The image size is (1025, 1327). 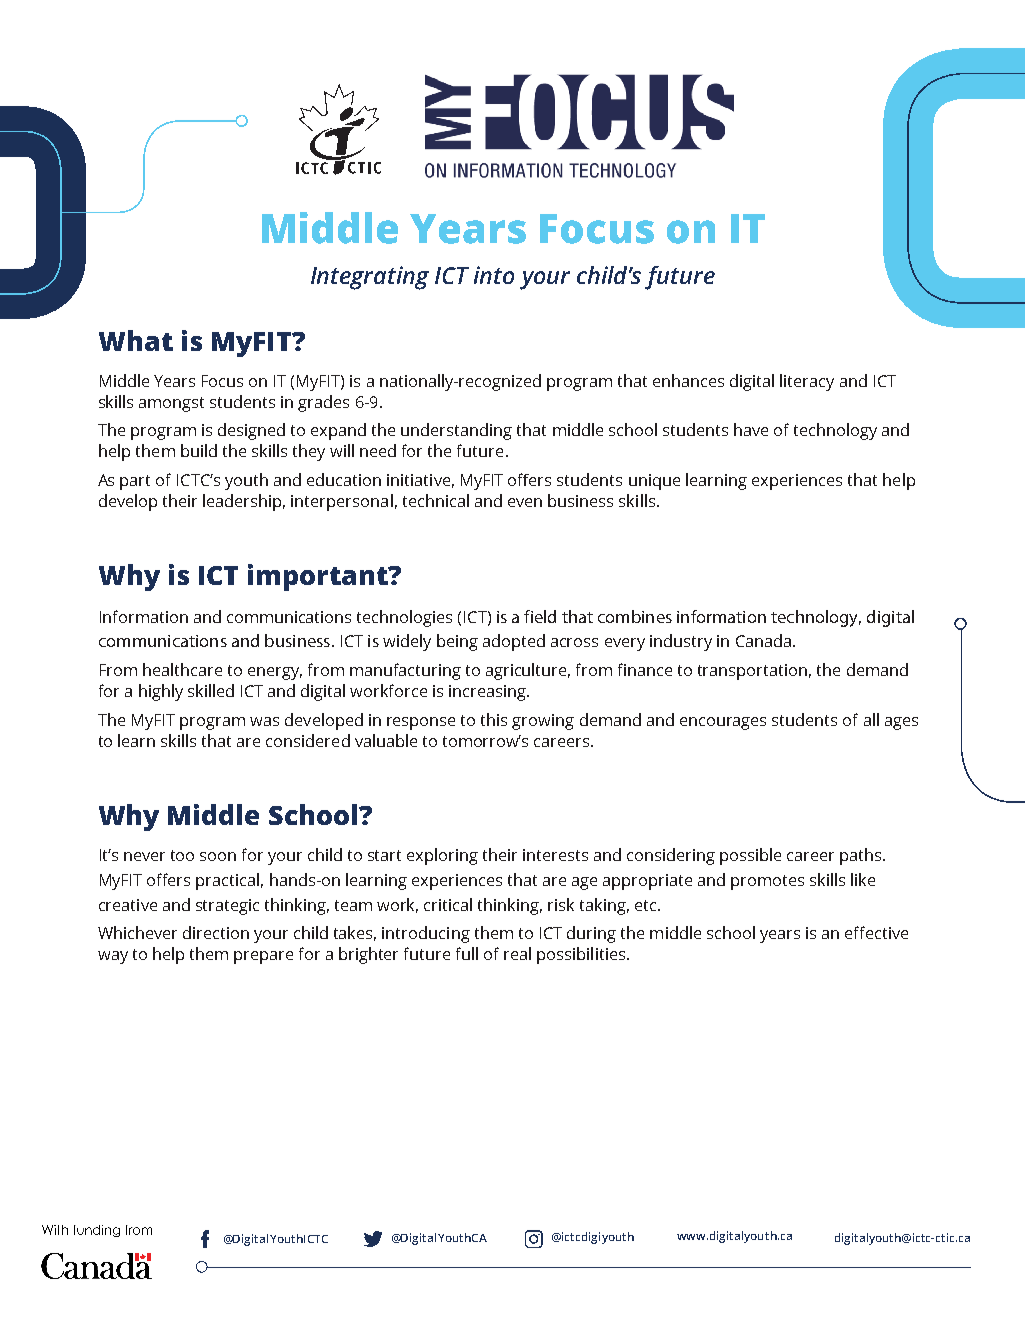 I want to click on What, so click(x=136, y=340).
